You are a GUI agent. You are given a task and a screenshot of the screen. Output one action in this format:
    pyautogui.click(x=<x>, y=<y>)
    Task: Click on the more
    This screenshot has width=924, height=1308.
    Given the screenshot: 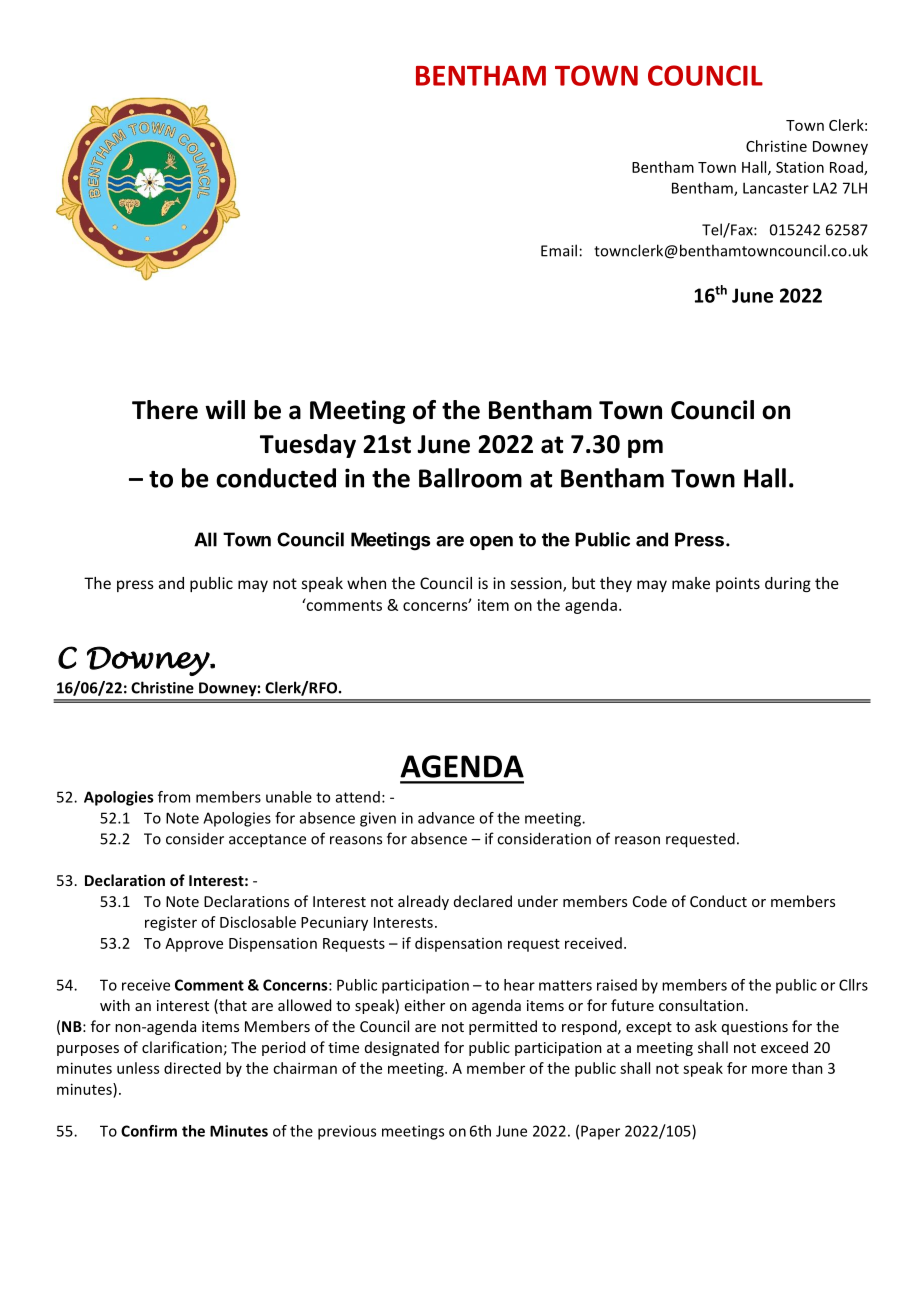 What is the action you would take?
    pyautogui.click(x=769, y=1069)
